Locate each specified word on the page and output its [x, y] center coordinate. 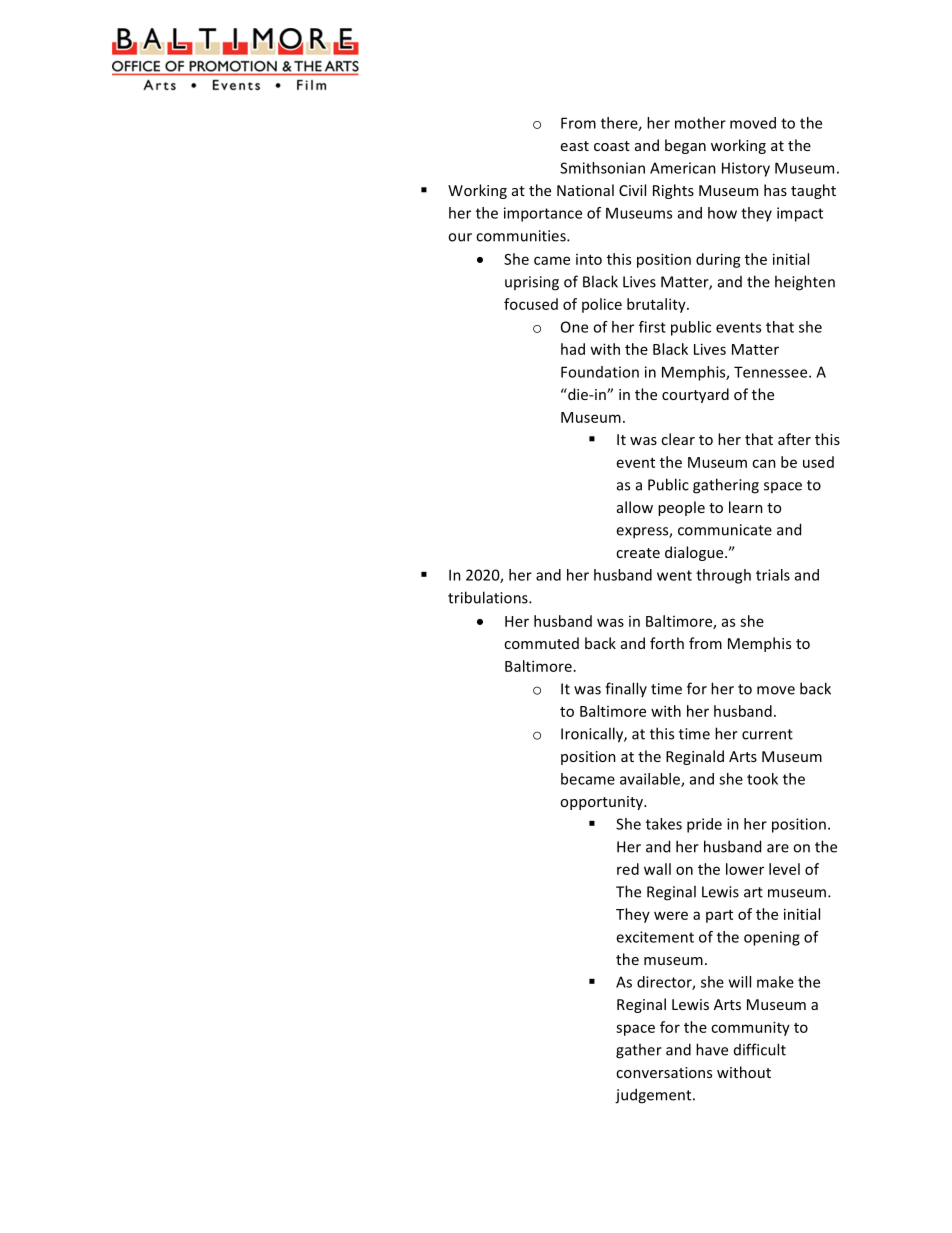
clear [678, 439]
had [573, 349]
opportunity [602, 803]
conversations [664, 1072]
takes [664, 824]
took [762, 779]
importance [543, 214]
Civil [632, 190]
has [775, 190]
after [794, 439]
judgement [654, 1096]
